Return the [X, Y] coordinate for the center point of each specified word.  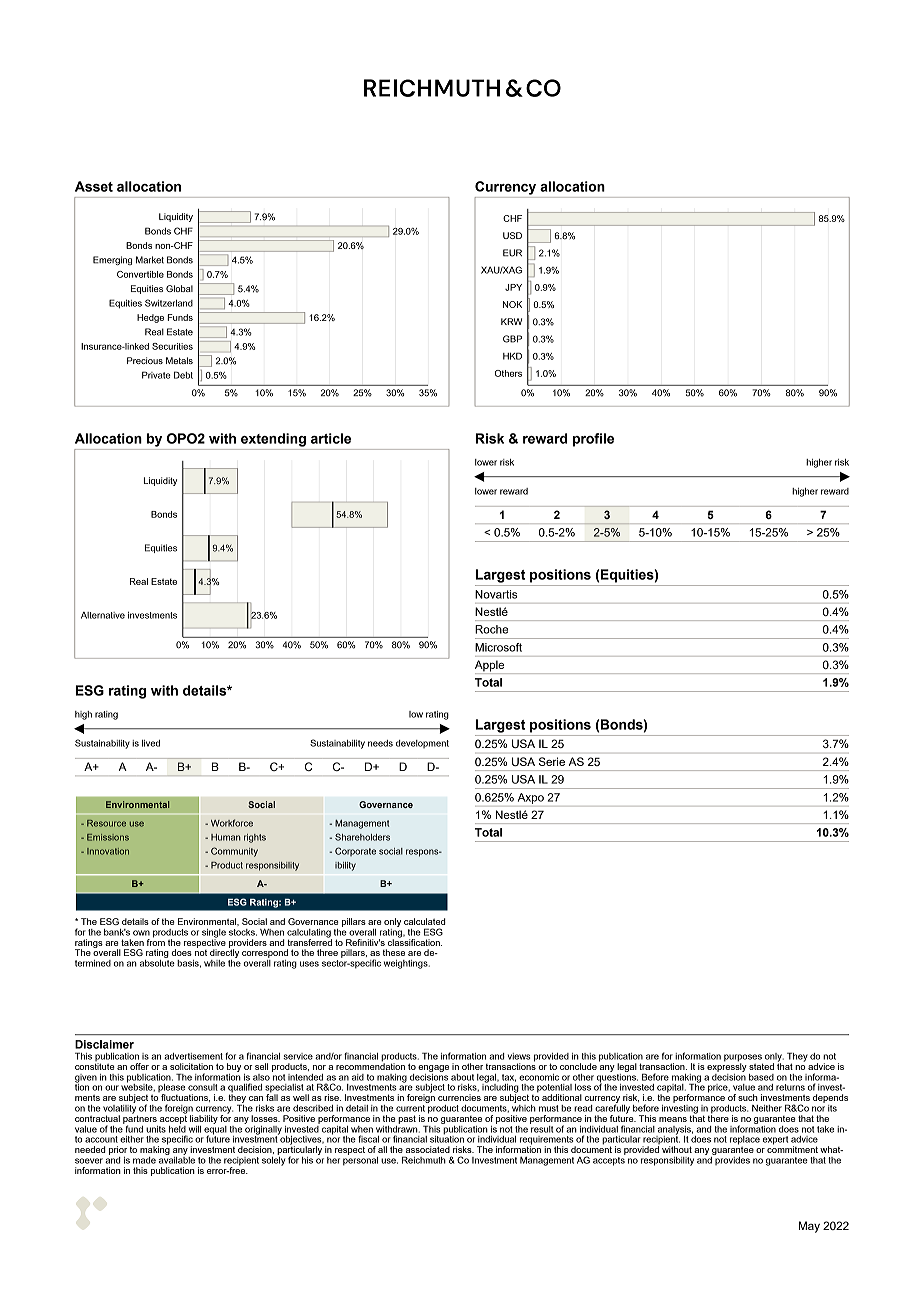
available [177, 1159]
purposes [743, 1059]
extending [273, 440]
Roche [491, 629]
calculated [425, 921]
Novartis [496, 594]
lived [151, 743]
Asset [94, 186]
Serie [552, 761]
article [331, 438]
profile [593, 440]
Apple [491, 667]
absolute [157, 962]
